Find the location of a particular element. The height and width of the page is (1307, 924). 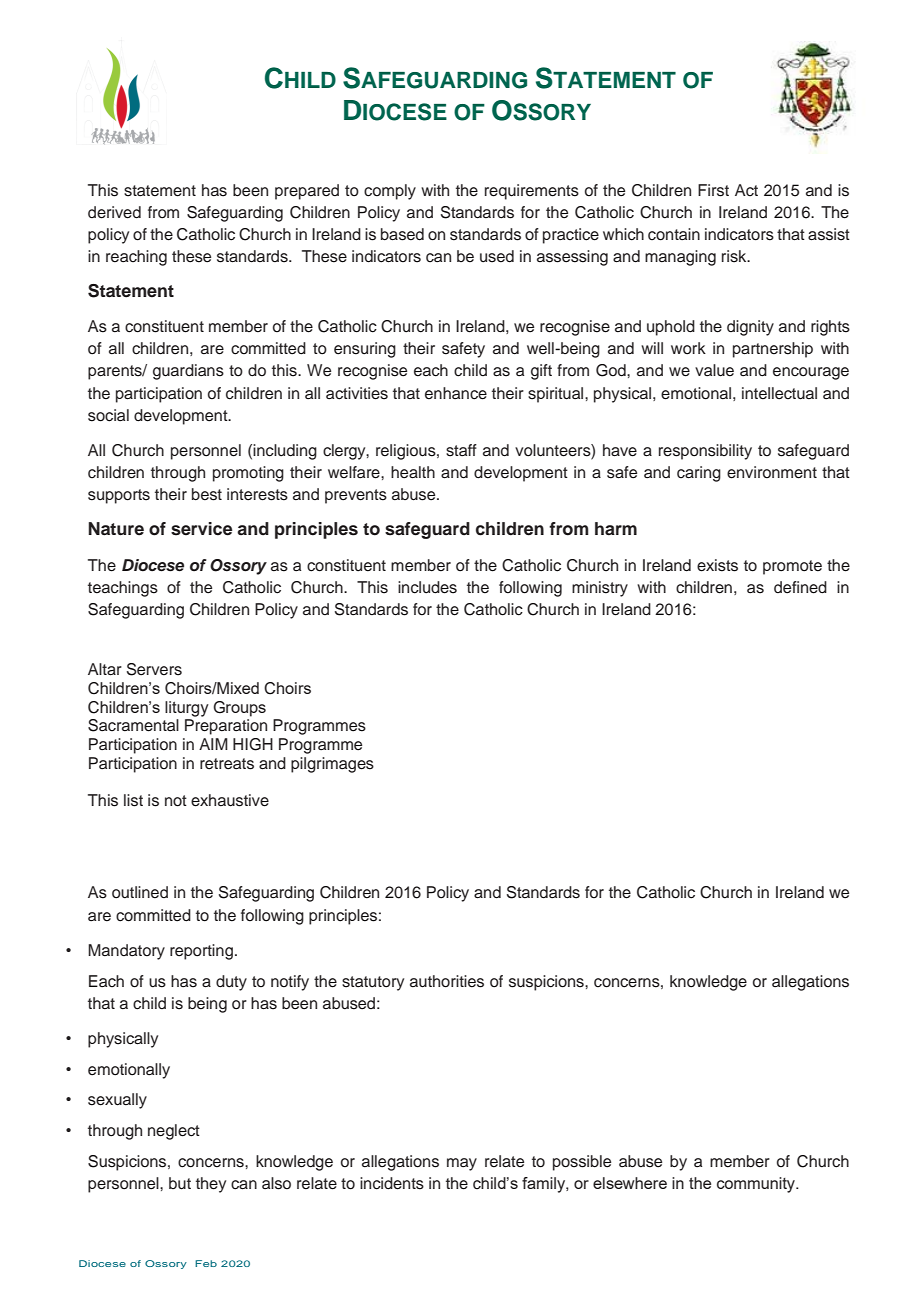

derived is located at coordinates (114, 212).
